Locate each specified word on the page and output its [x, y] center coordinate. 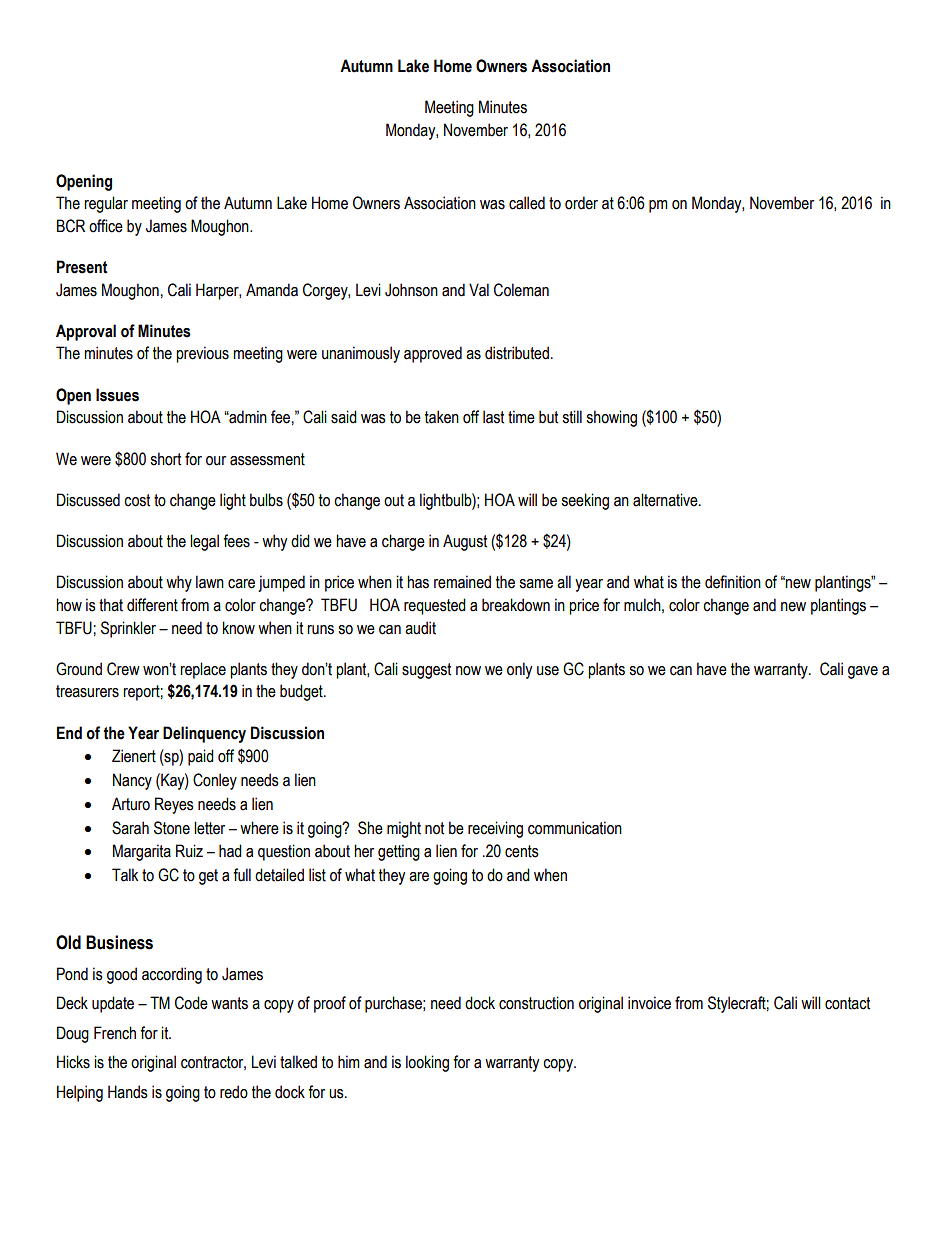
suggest [426, 671]
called [527, 203]
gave [863, 672]
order [581, 203]
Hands [128, 1092]
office [106, 226]
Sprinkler [128, 629]
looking [427, 1063]
